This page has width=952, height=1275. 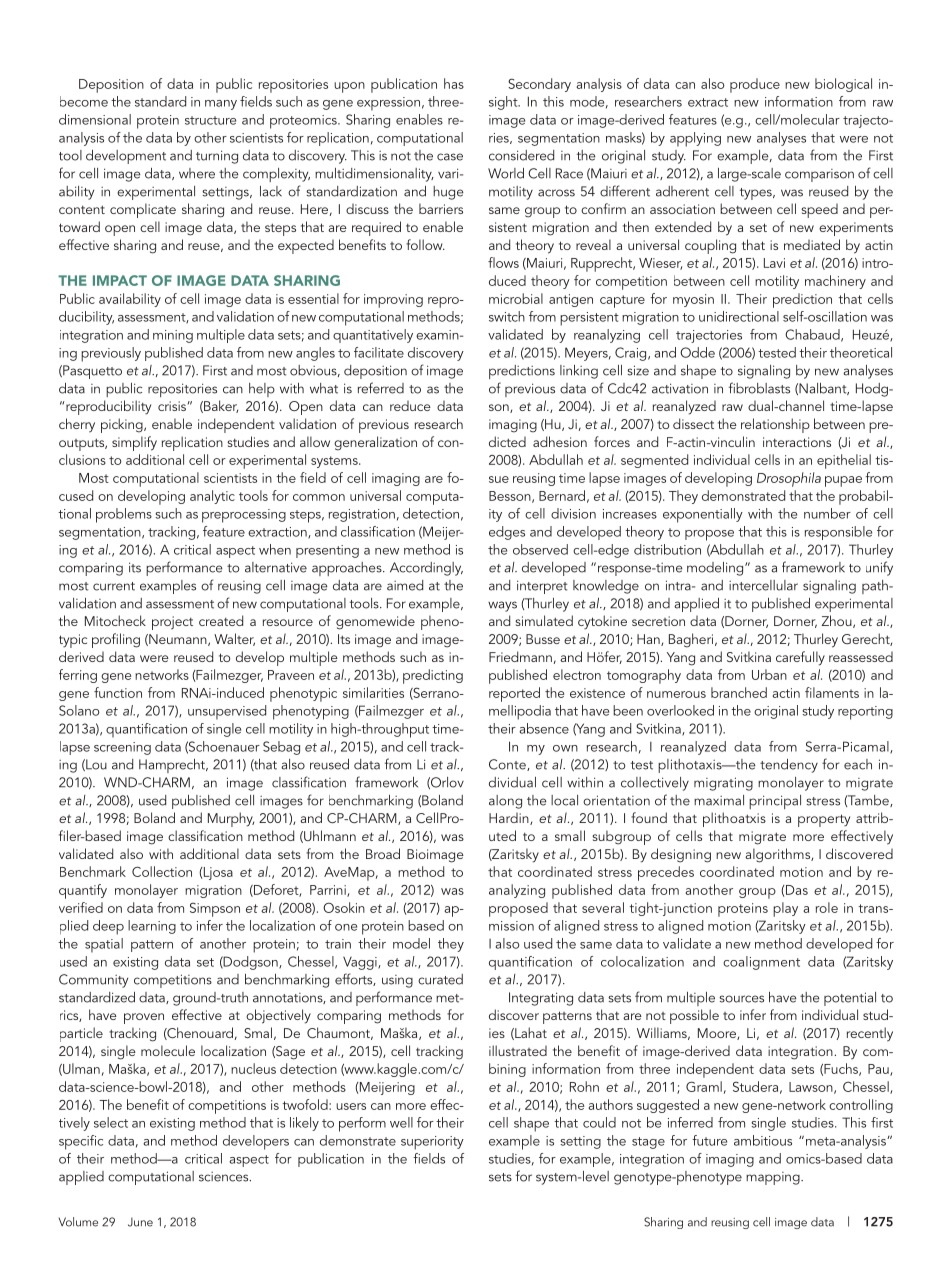 I want to click on structure, so click(x=210, y=120).
